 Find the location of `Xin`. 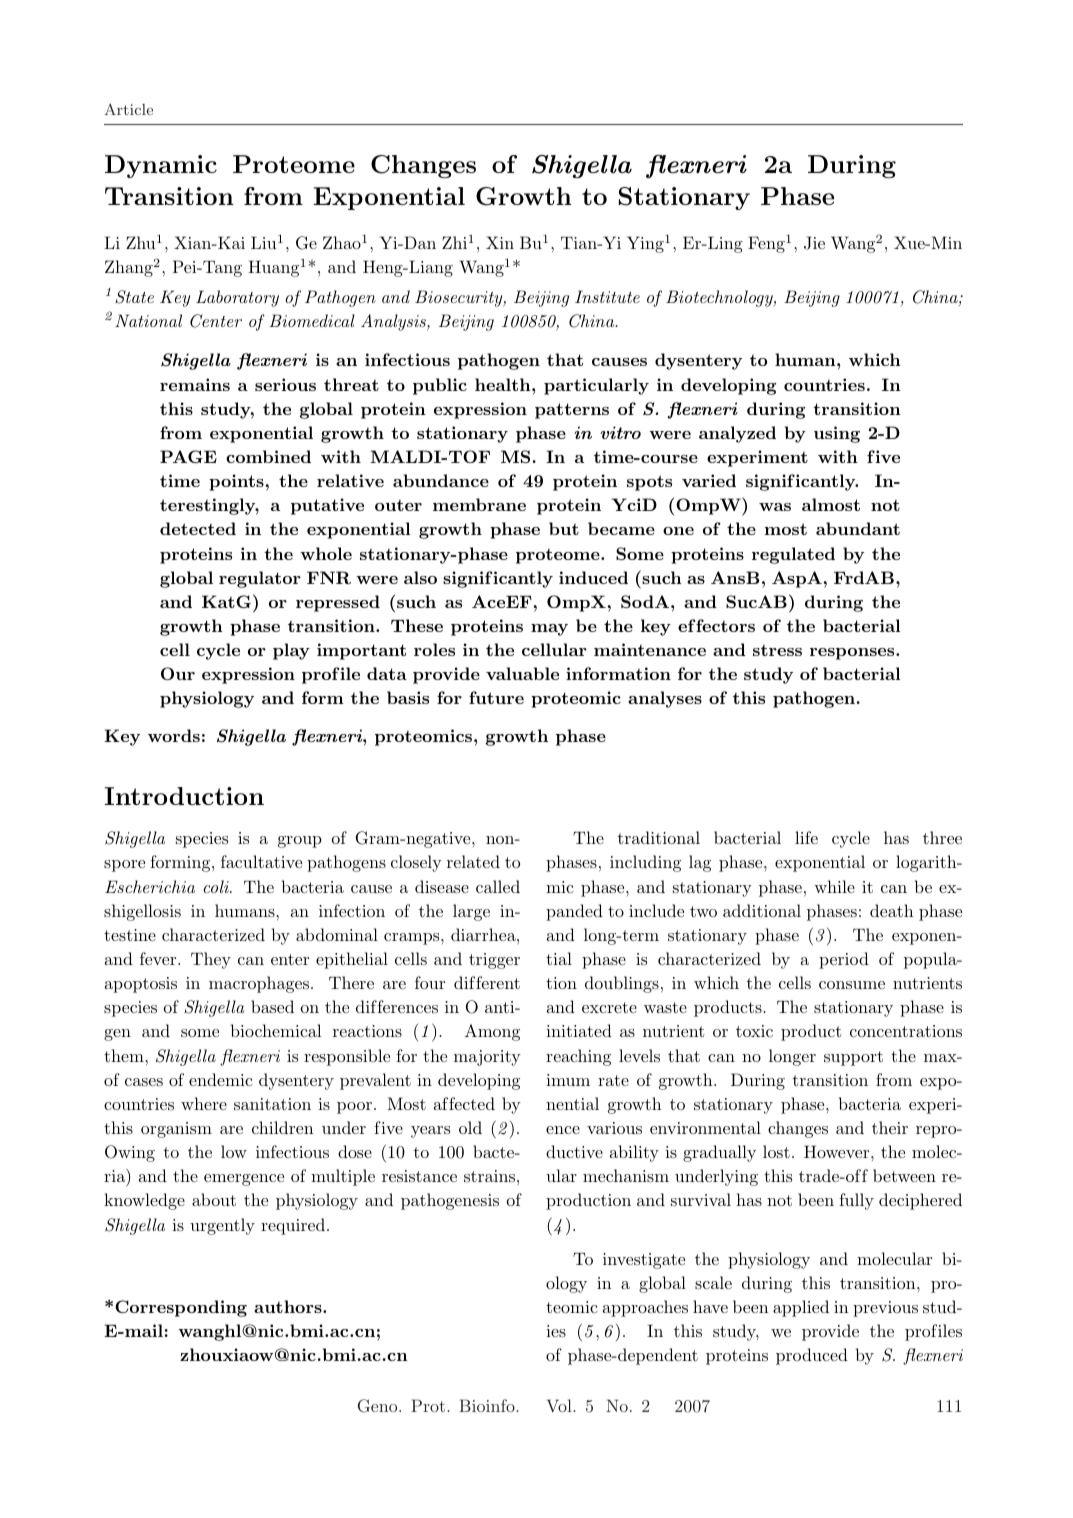

Xin is located at coordinates (500, 242).
